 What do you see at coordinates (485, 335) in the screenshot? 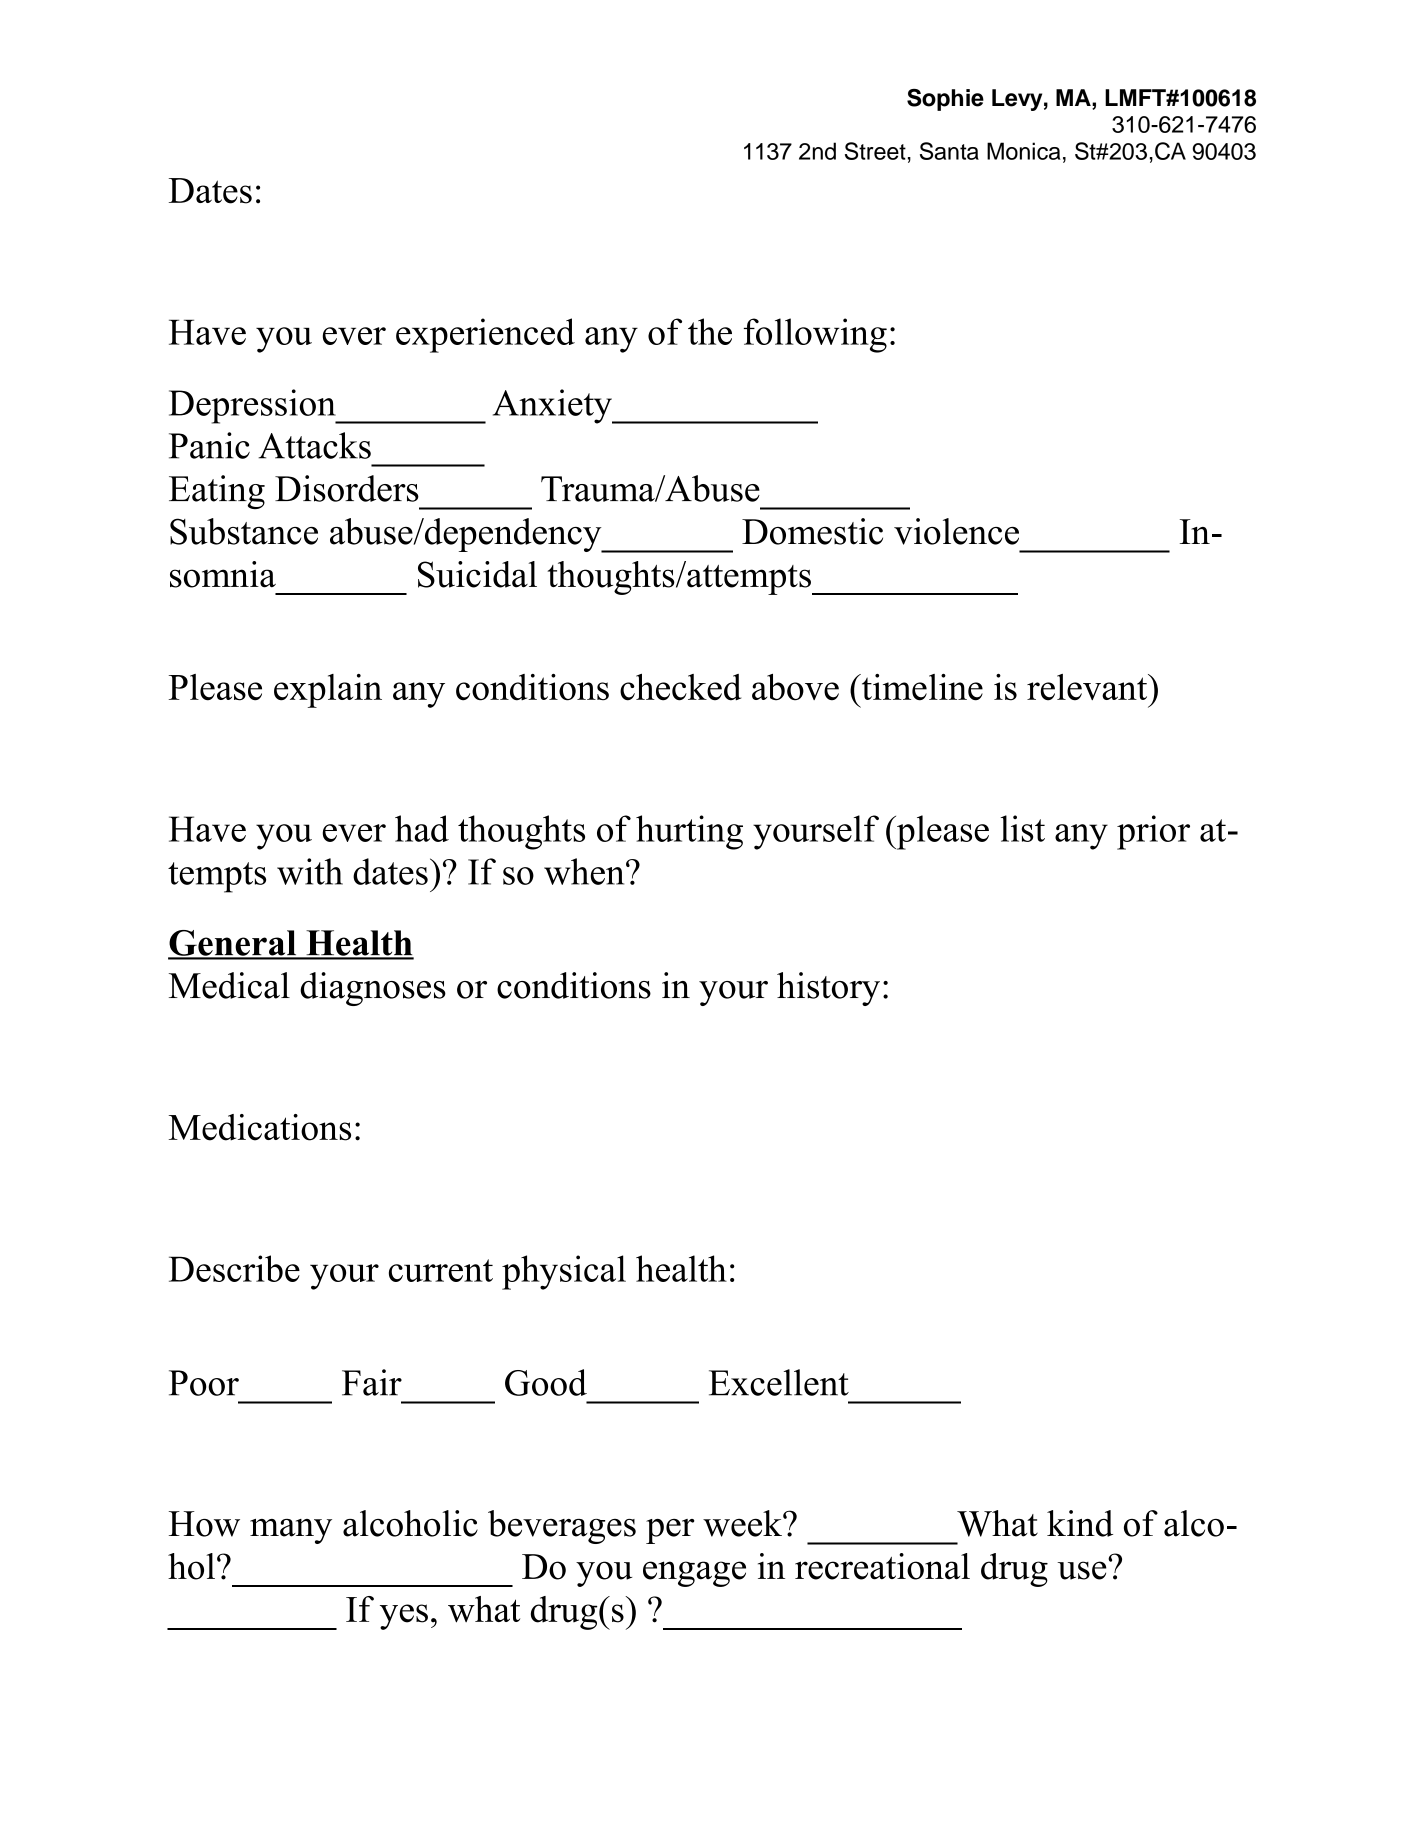
I see `experienced` at bounding box center [485, 335].
